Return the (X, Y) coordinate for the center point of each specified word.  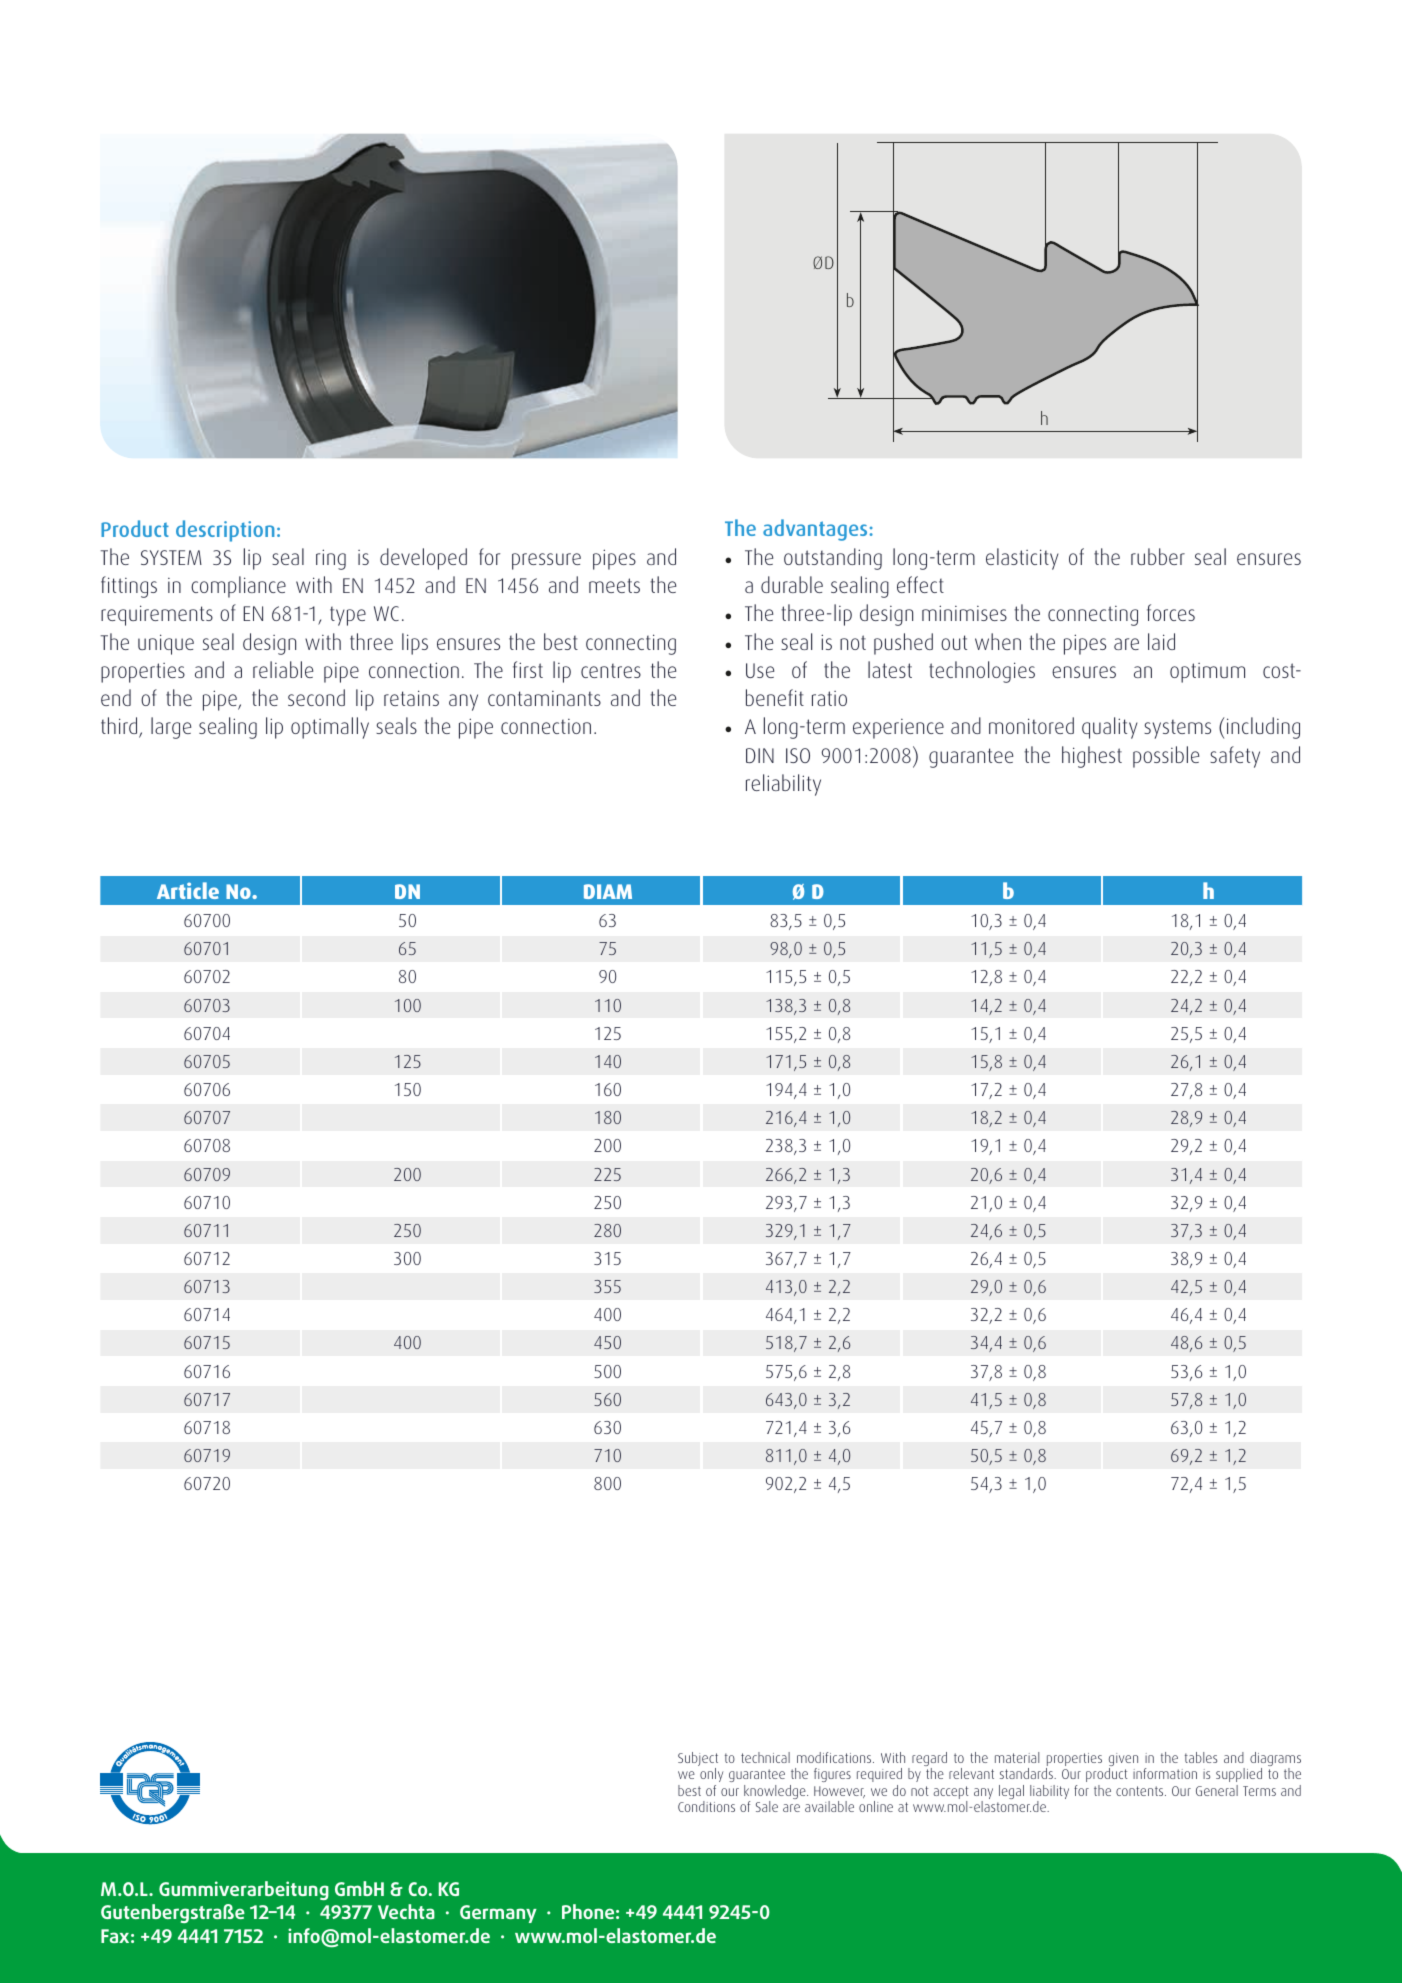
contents (1141, 1791)
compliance (238, 587)
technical (765, 1757)
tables (1201, 1757)
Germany (498, 1914)
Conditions (706, 1806)
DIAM (608, 891)
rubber (1158, 556)
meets (614, 585)
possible (1166, 757)
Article (188, 890)
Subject (698, 1760)
